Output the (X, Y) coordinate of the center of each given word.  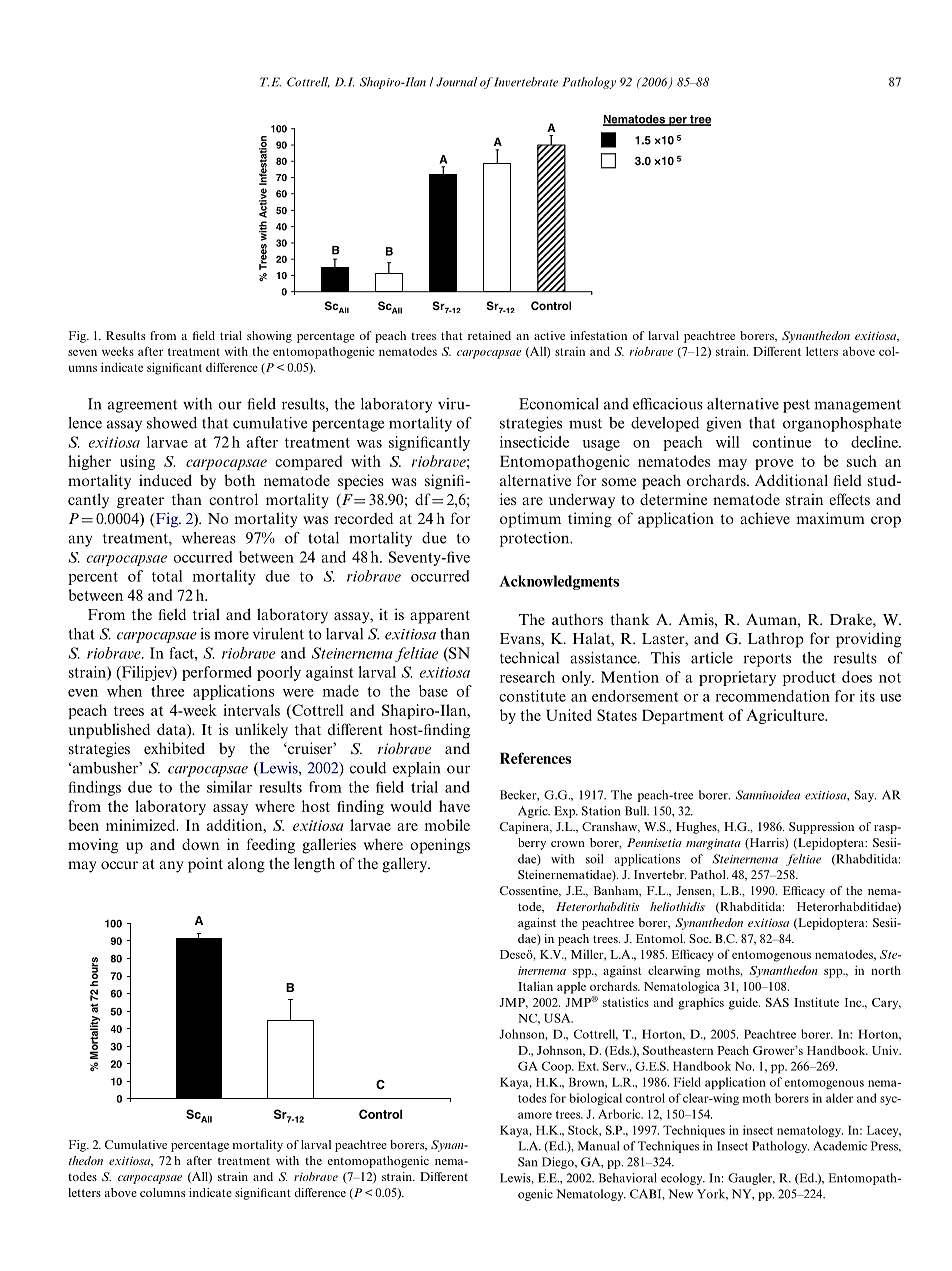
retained (489, 335)
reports (767, 660)
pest (796, 406)
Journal (456, 82)
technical (529, 658)
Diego (559, 1163)
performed (217, 673)
